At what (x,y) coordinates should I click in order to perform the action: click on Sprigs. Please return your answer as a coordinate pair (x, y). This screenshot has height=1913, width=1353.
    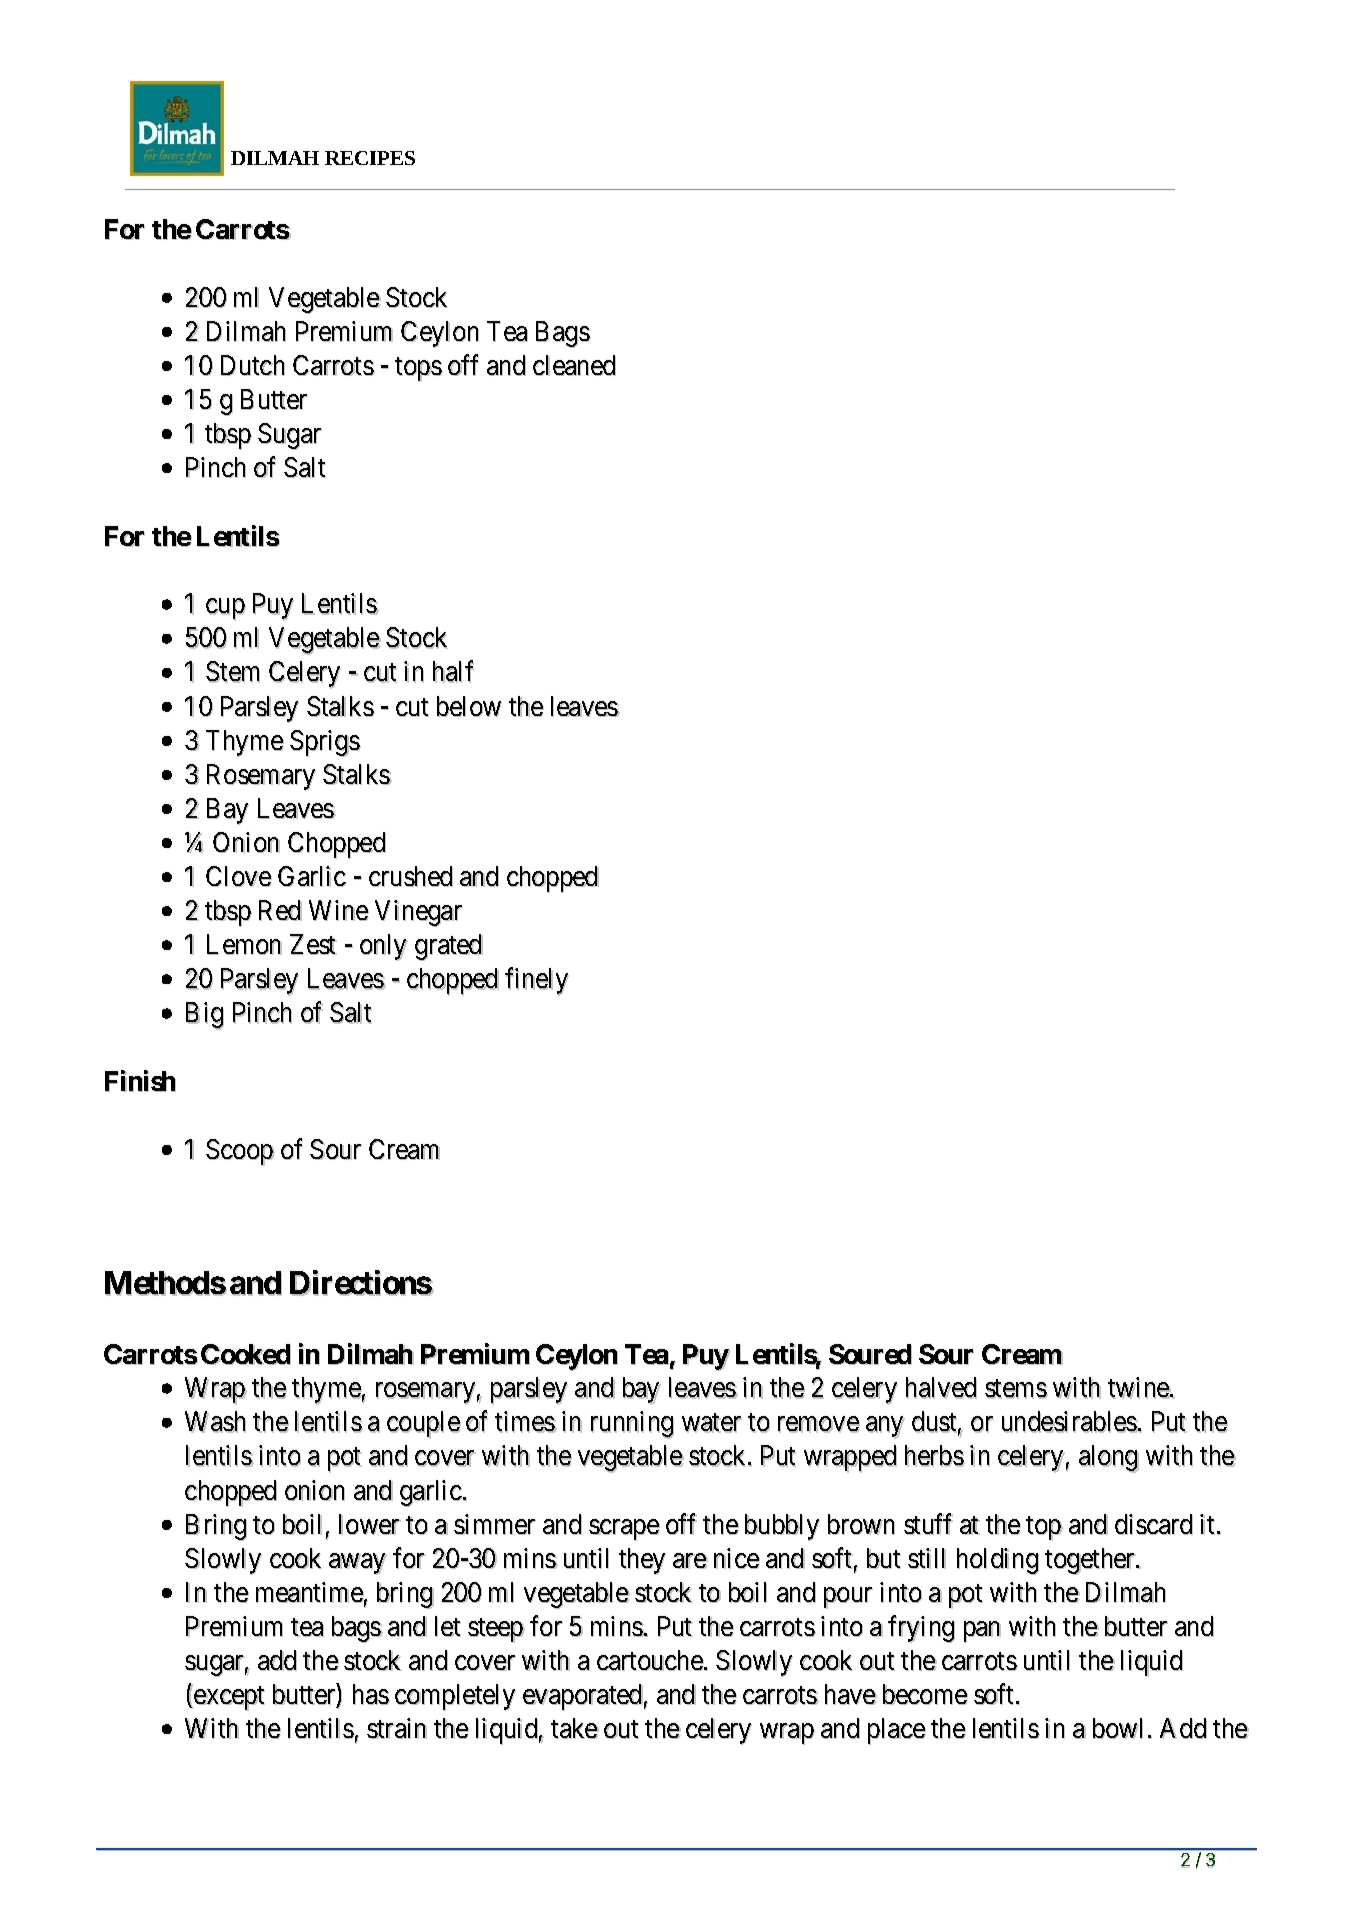
    Looking at the image, I should click on (325, 743).
